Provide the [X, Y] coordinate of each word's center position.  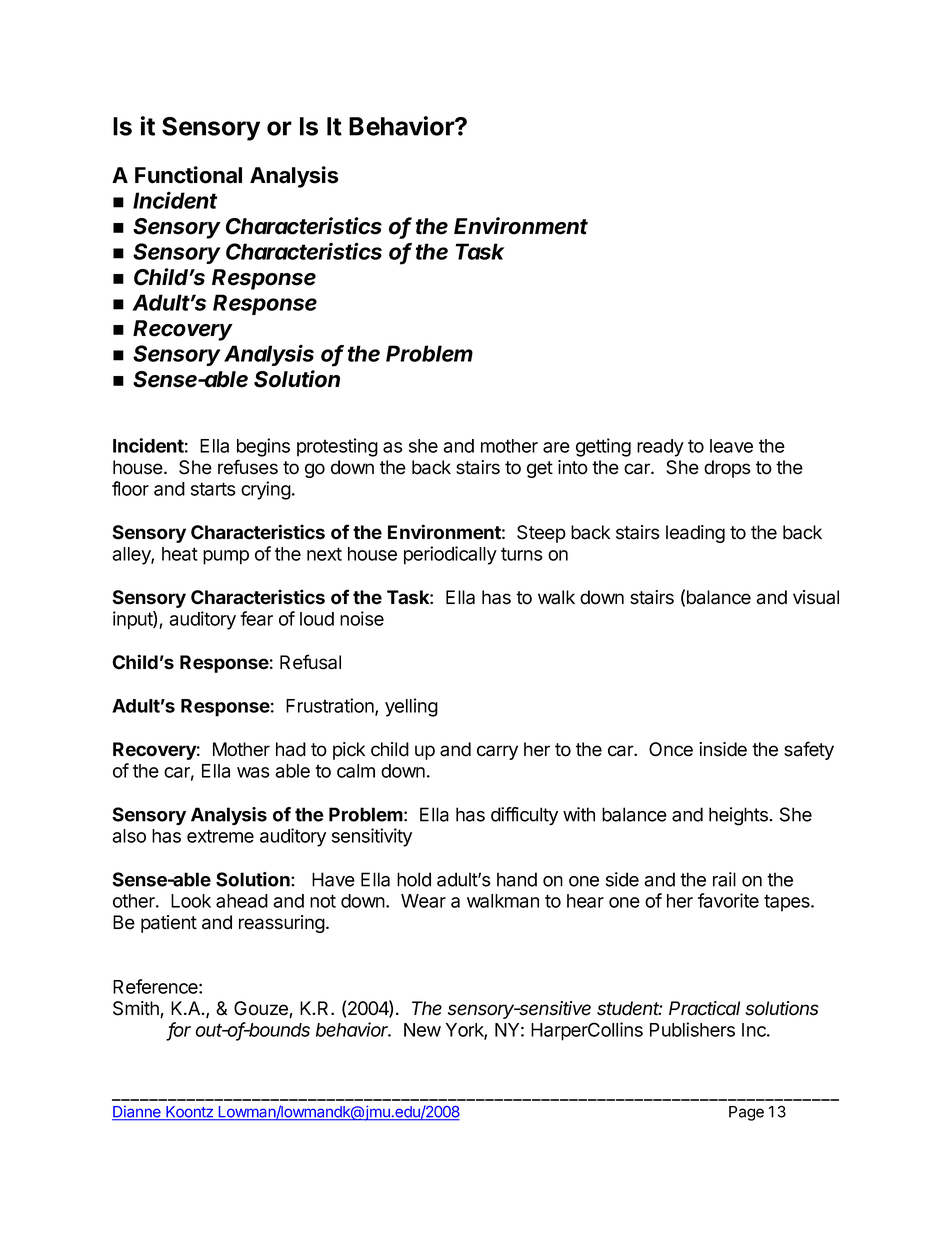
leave [731, 446]
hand [517, 879]
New [422, 1030]
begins [263, 447]
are [556, 447]
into [573, 467]
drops [727, 469]
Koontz [189, 1113]
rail [724, 879]
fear [256, 618]
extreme [220, 836]
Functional [188, 175]
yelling [411, 707]
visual [816, 597]
